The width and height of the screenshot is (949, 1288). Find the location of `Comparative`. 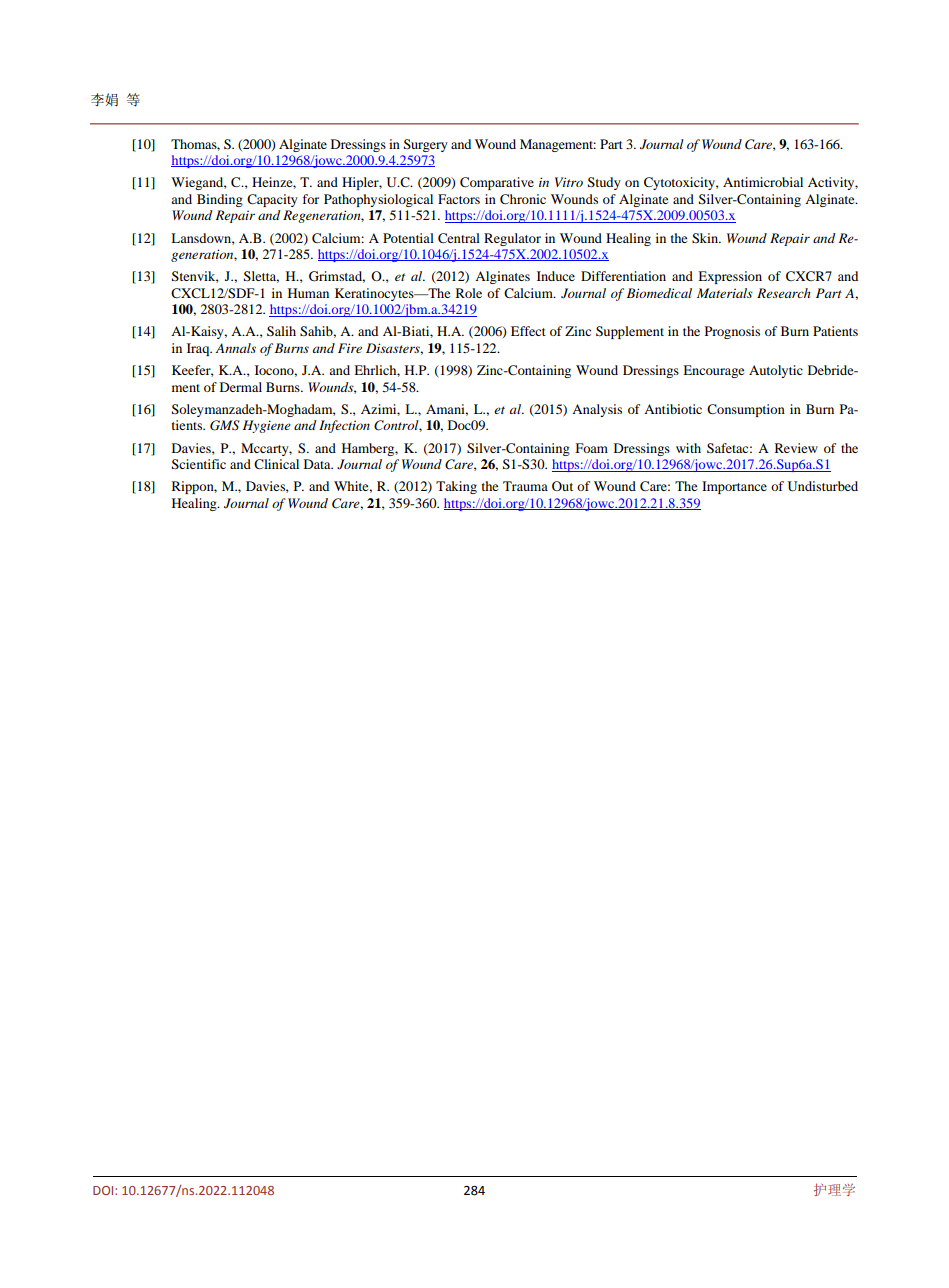

Comparative is located at coordinates (497, 183).
